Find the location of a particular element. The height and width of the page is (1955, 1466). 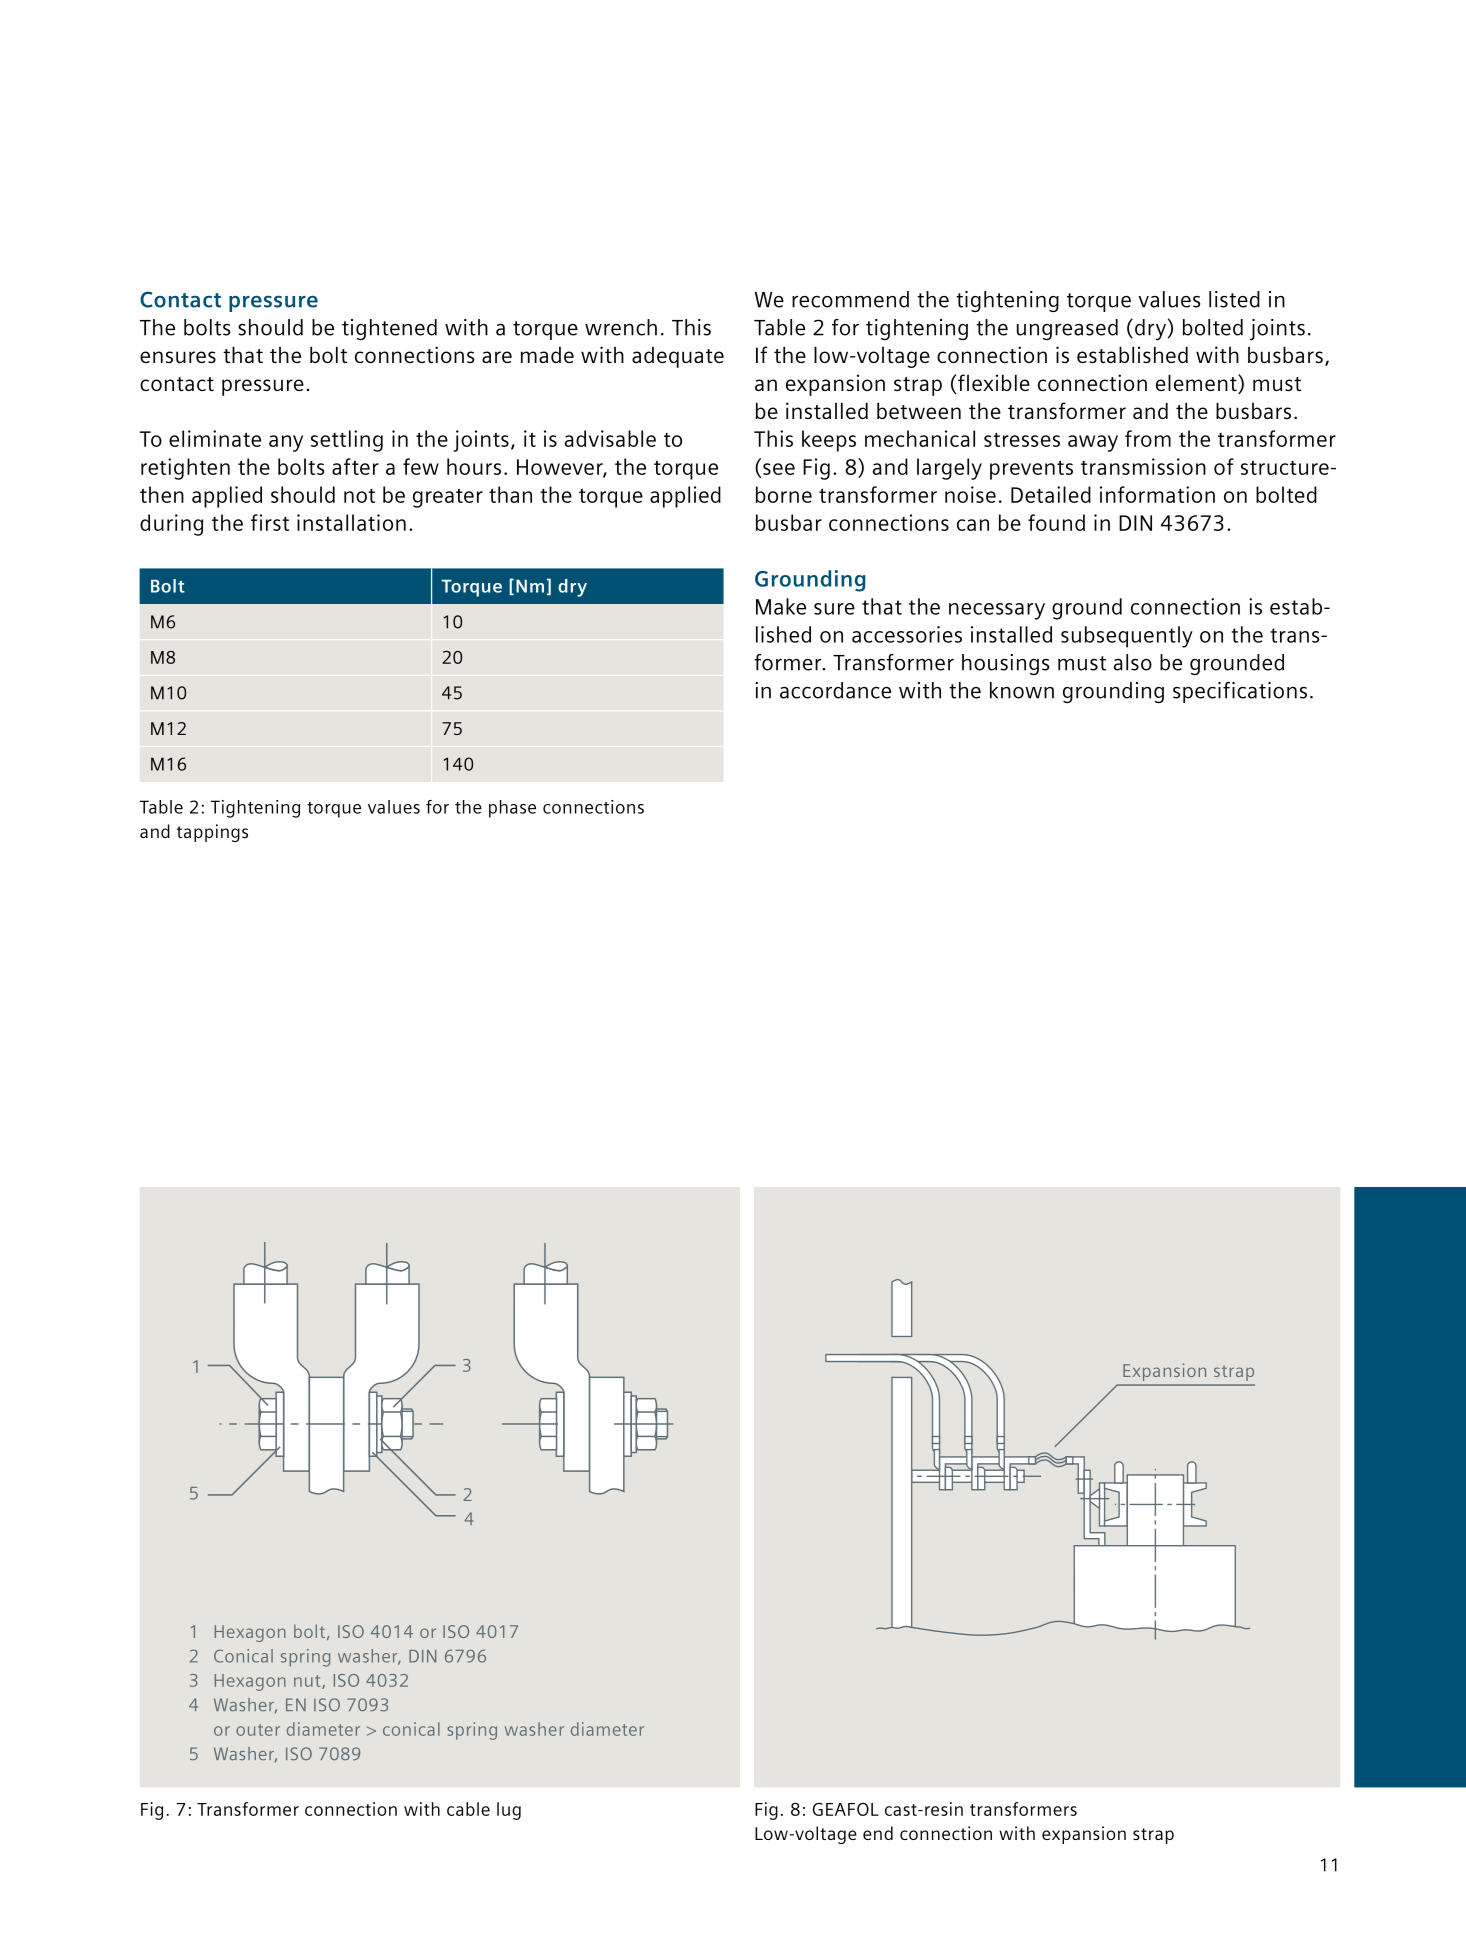

phase is located at coordinates (512, 809).
